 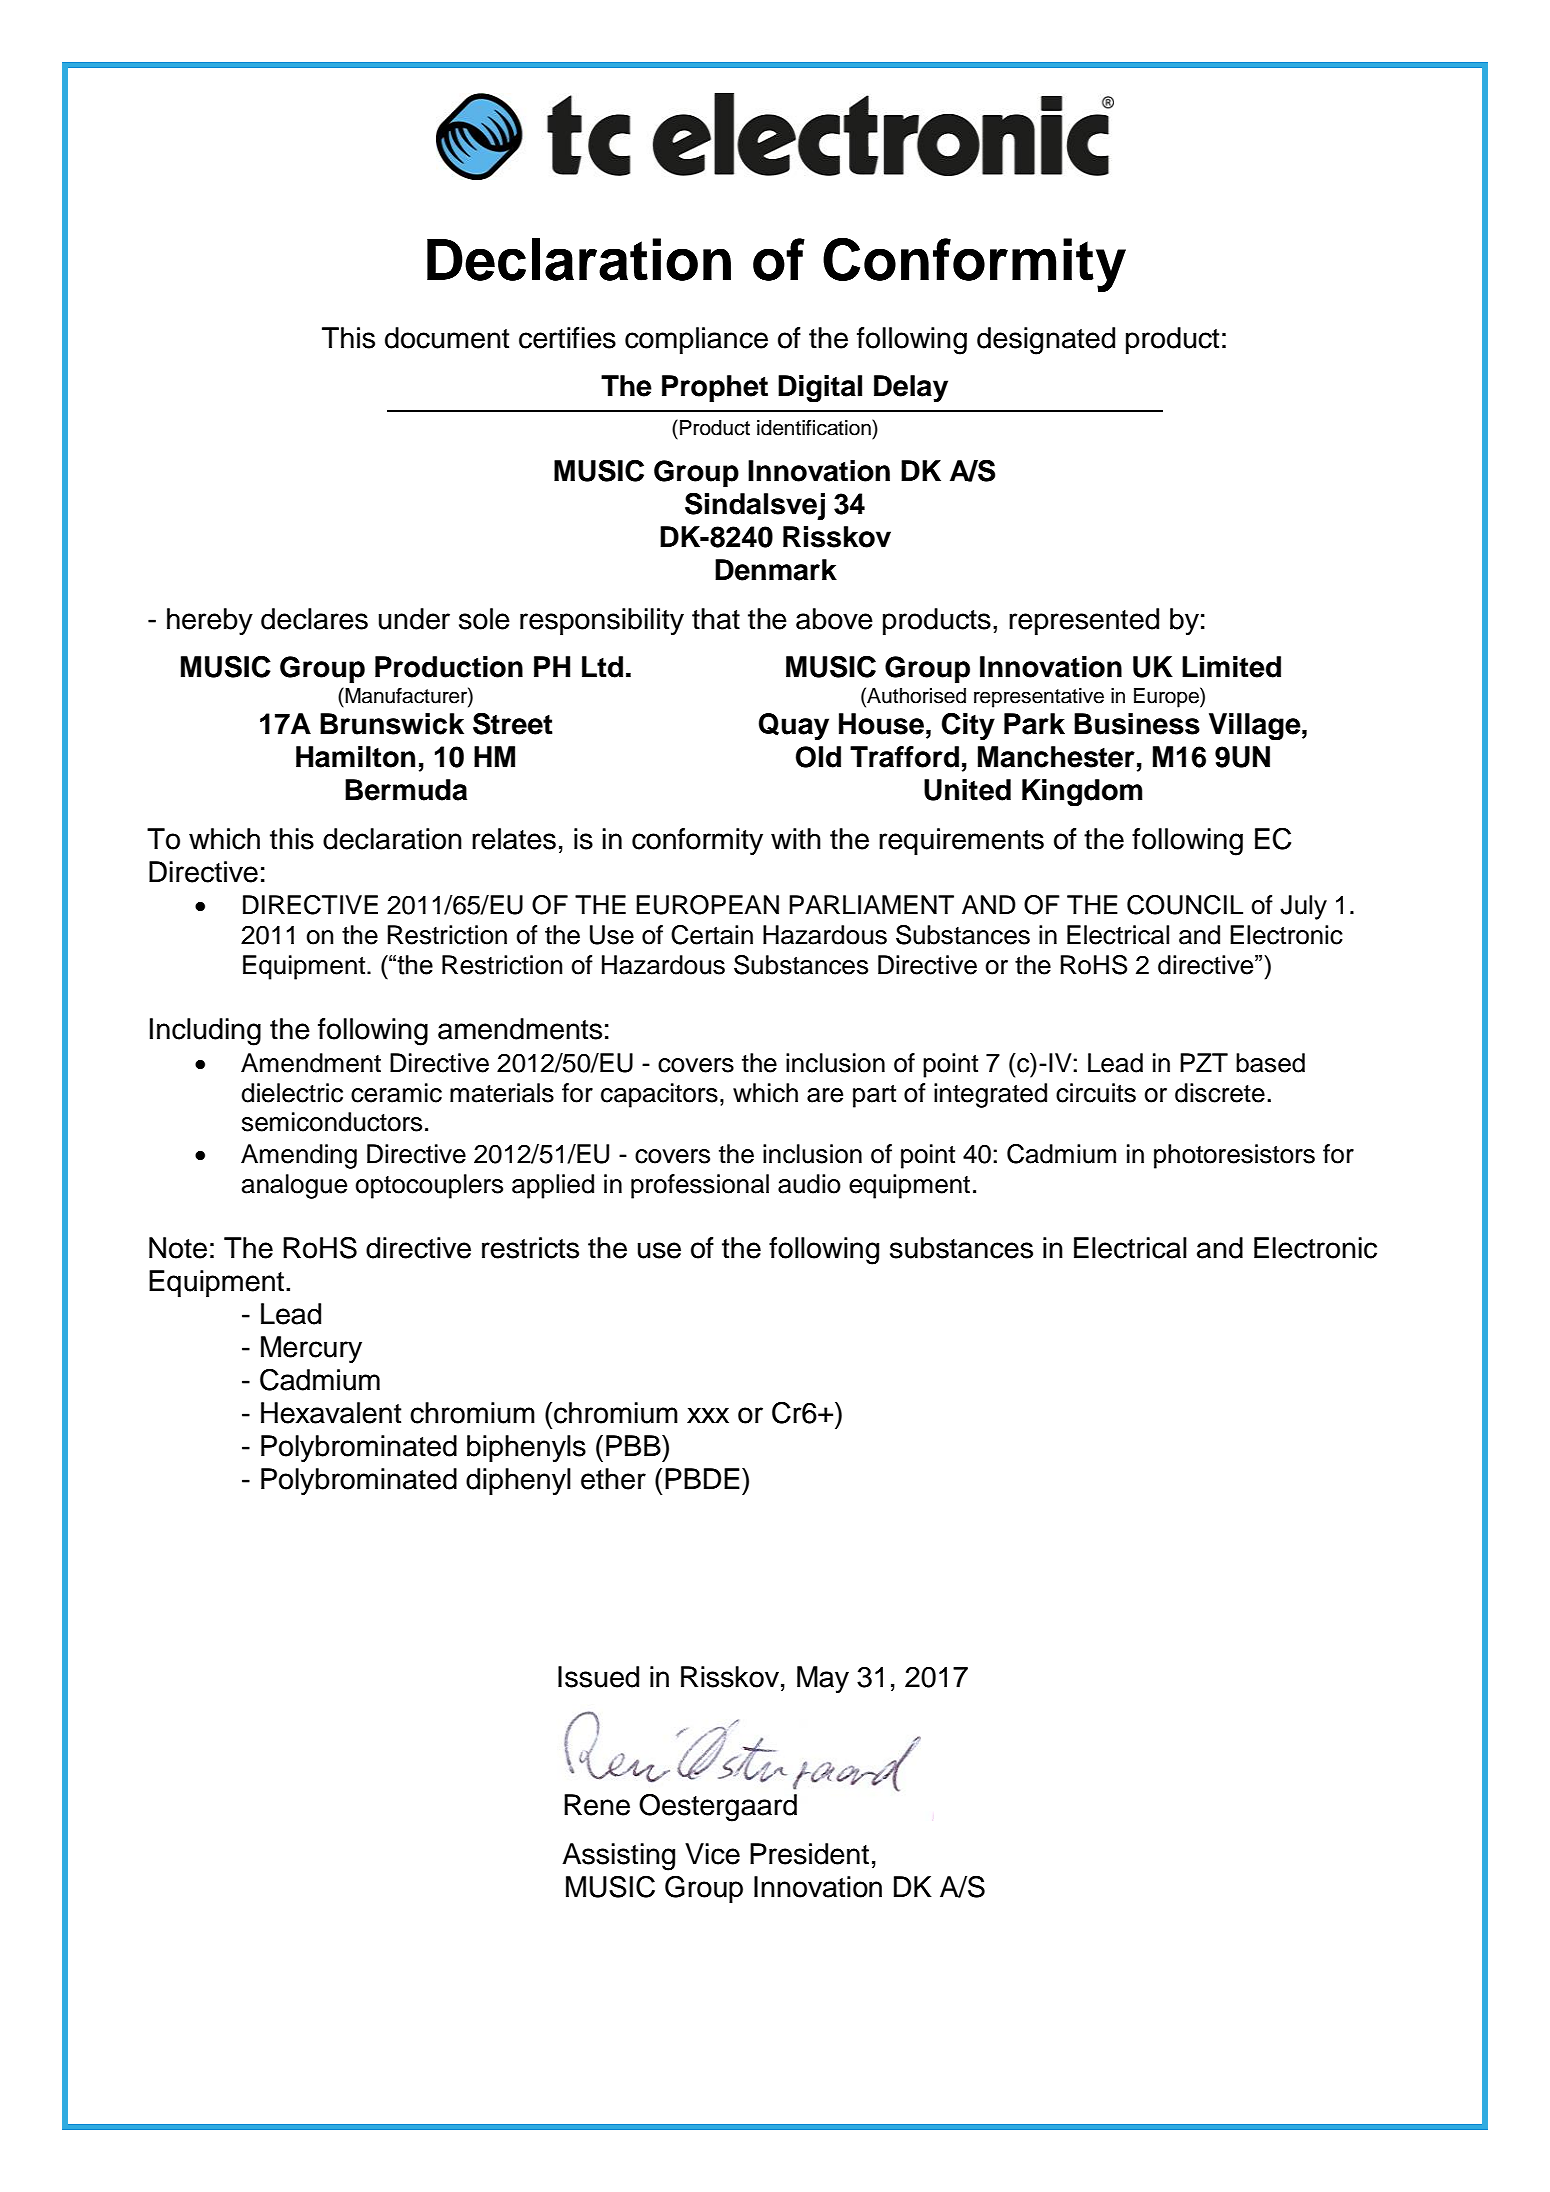 What do you see at coordinates (311, 1349) in the page?
I see `Mercury` at bounding box center [311, 1349].
